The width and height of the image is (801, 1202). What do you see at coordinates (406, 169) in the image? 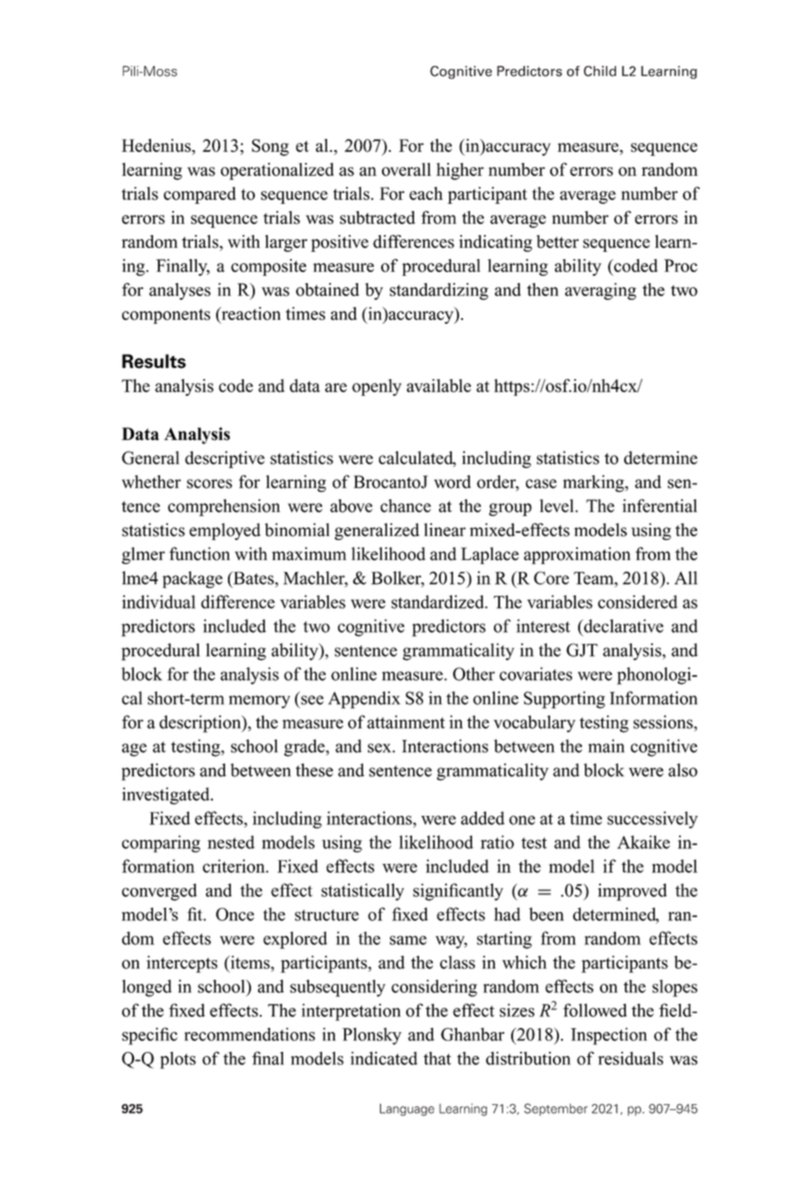
I see `overall` at bounding box center [406, 169].
